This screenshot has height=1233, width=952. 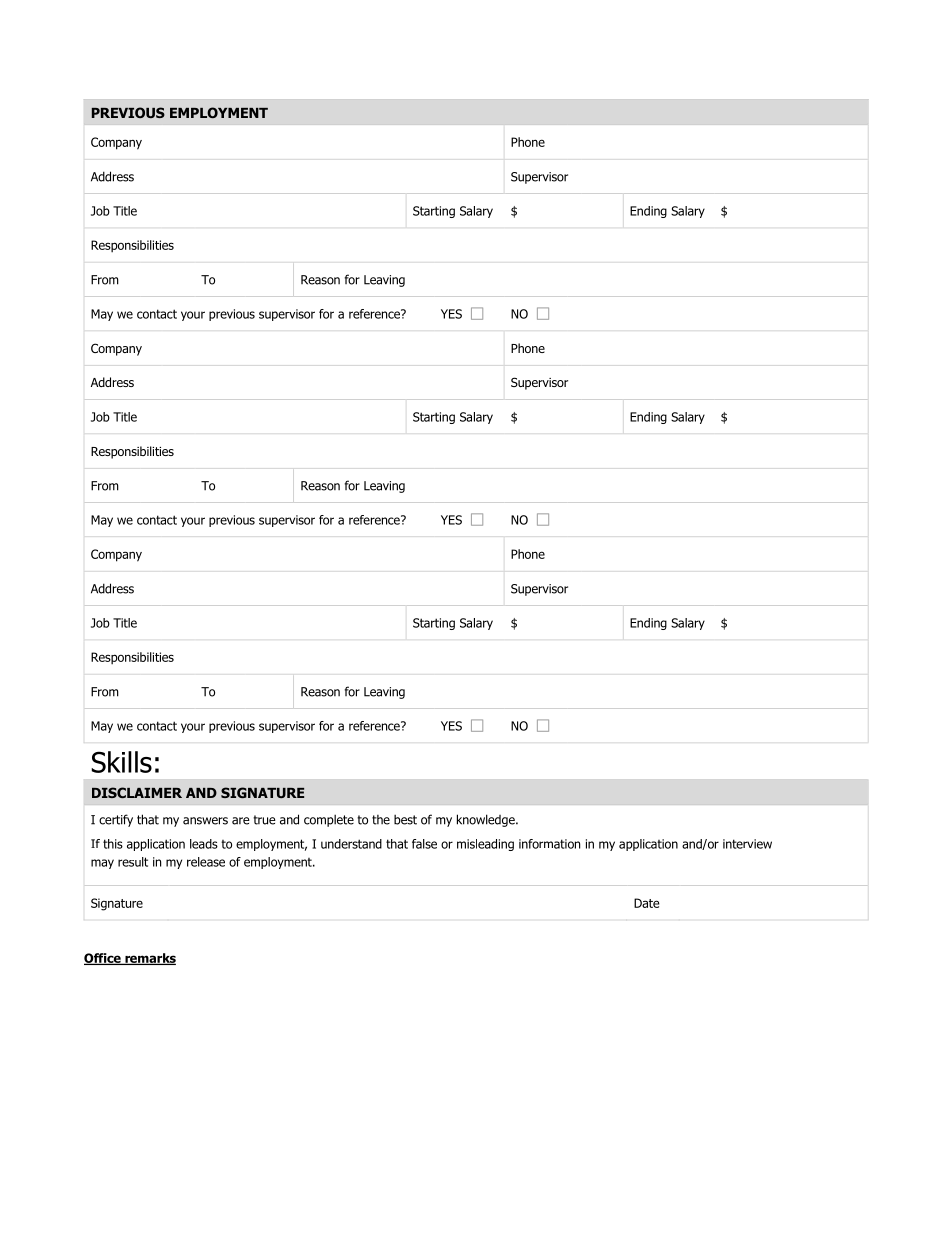 What do you see at coordinates (485, 845) in the screenshot?
I see `misleading` at bounding box center [485, 845].
